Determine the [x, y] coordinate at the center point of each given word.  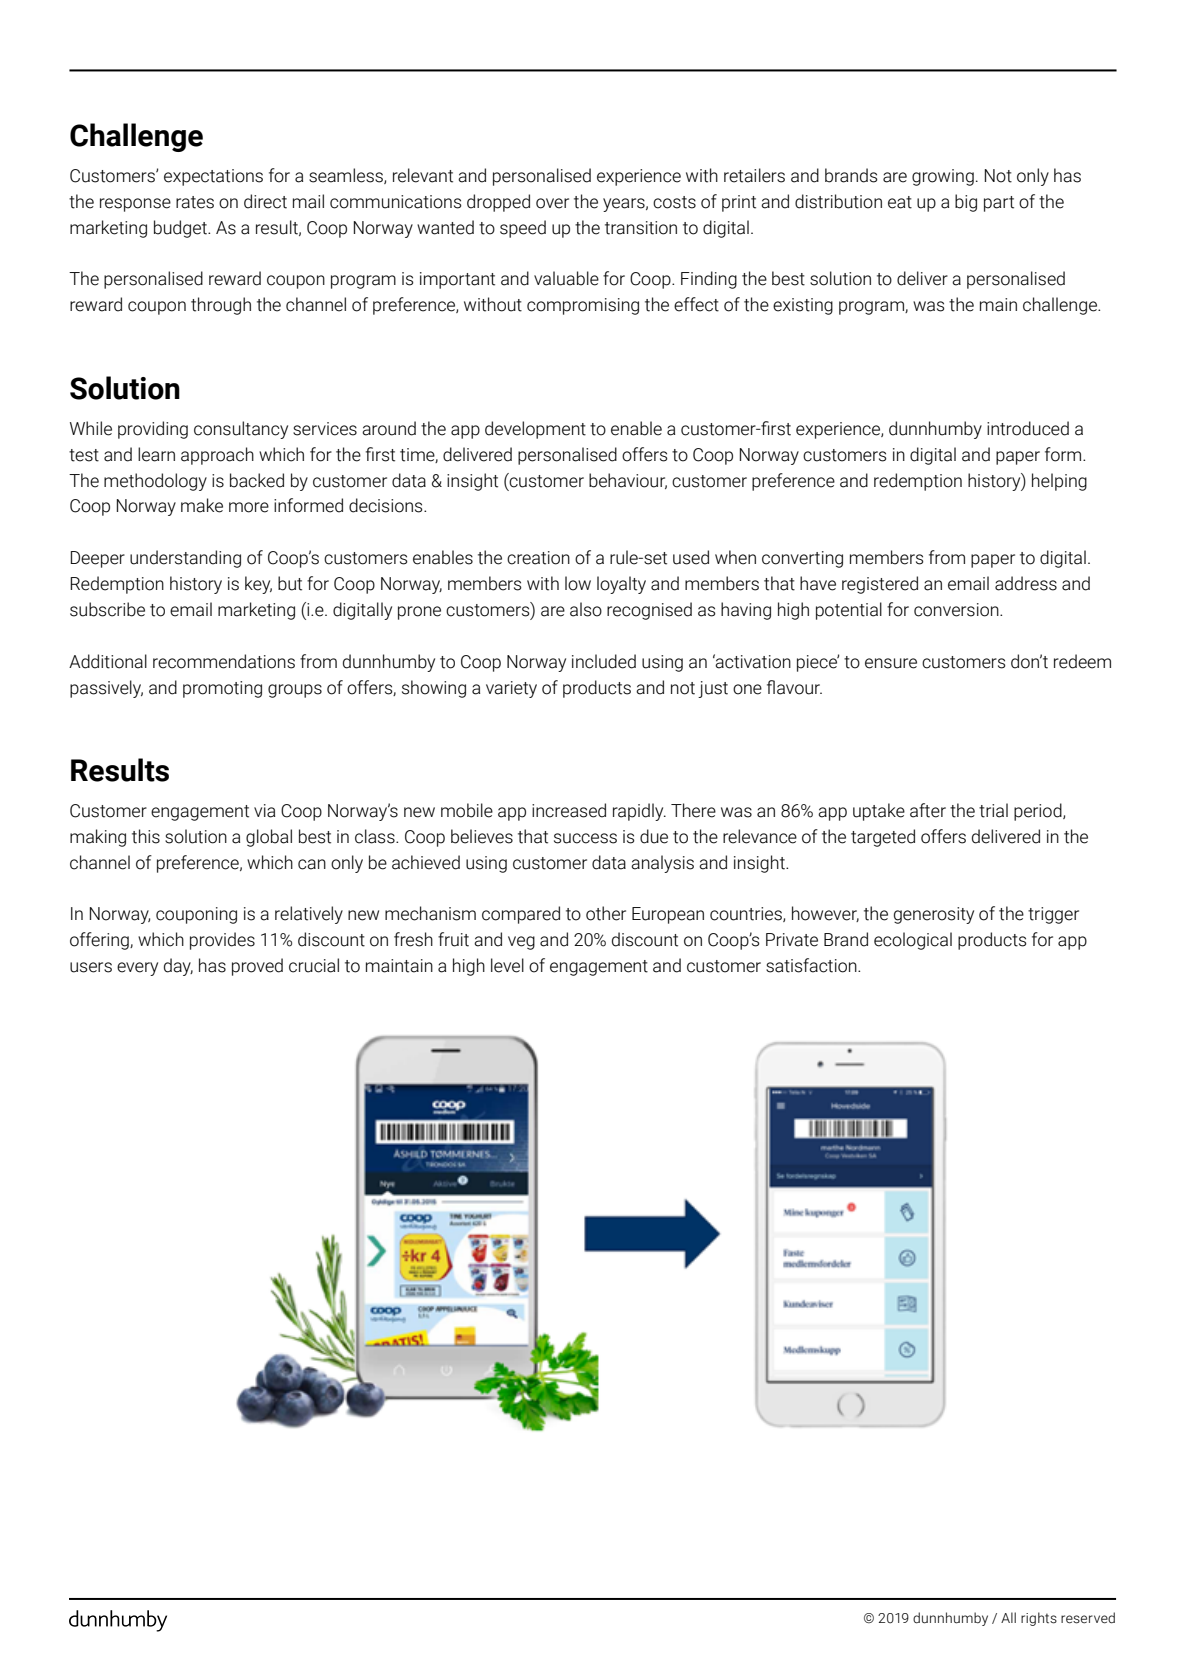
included [604, 661]
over [552, 203]
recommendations [224, 661]
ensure [891, 663]
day [178, 967]
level [507, 965]
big [966, 203]
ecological [913, 941]
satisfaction [812, 965]
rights [1039, 1619]
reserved [1088, 1618]
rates [195, 202]
